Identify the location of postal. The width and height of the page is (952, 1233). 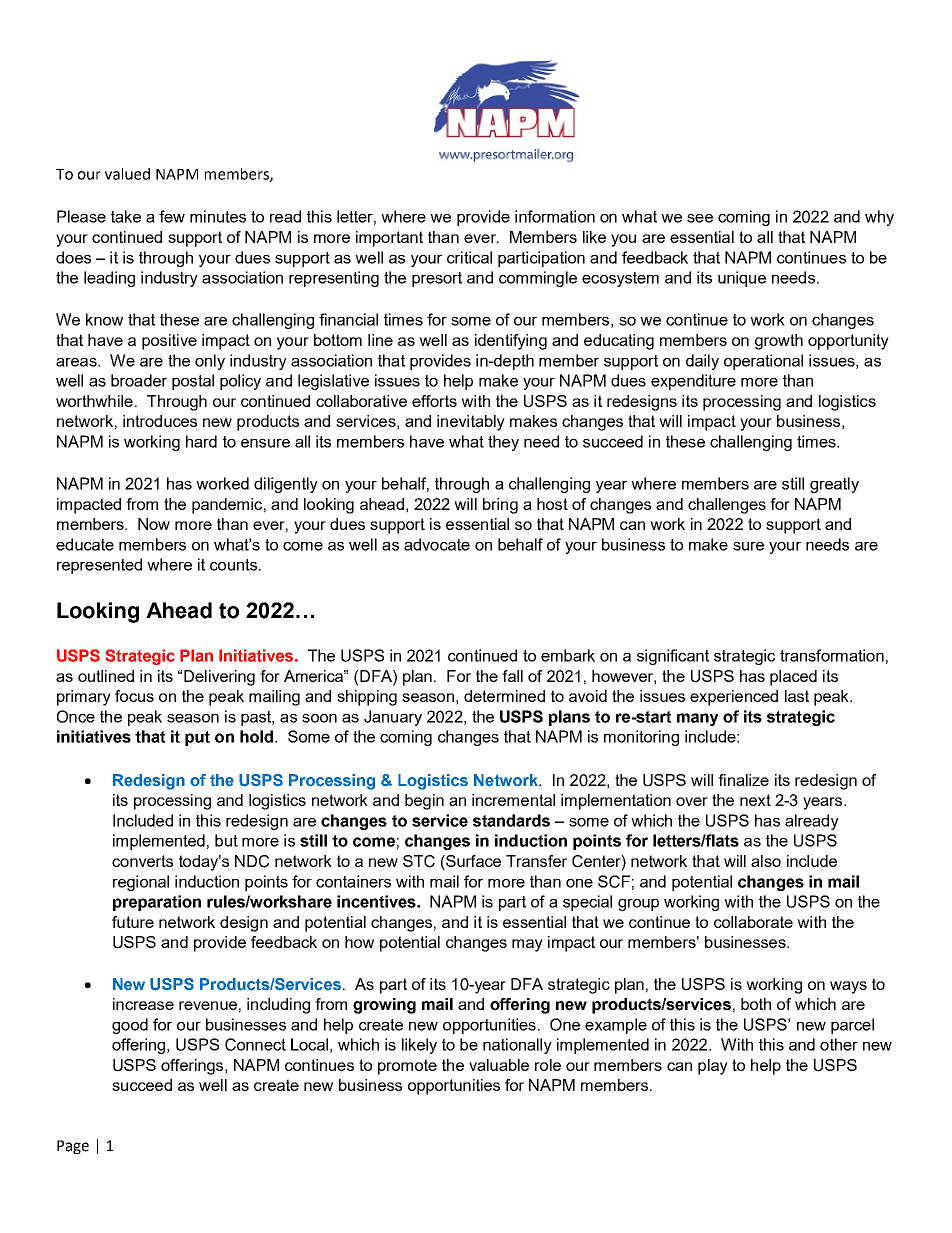
(193, 382).
